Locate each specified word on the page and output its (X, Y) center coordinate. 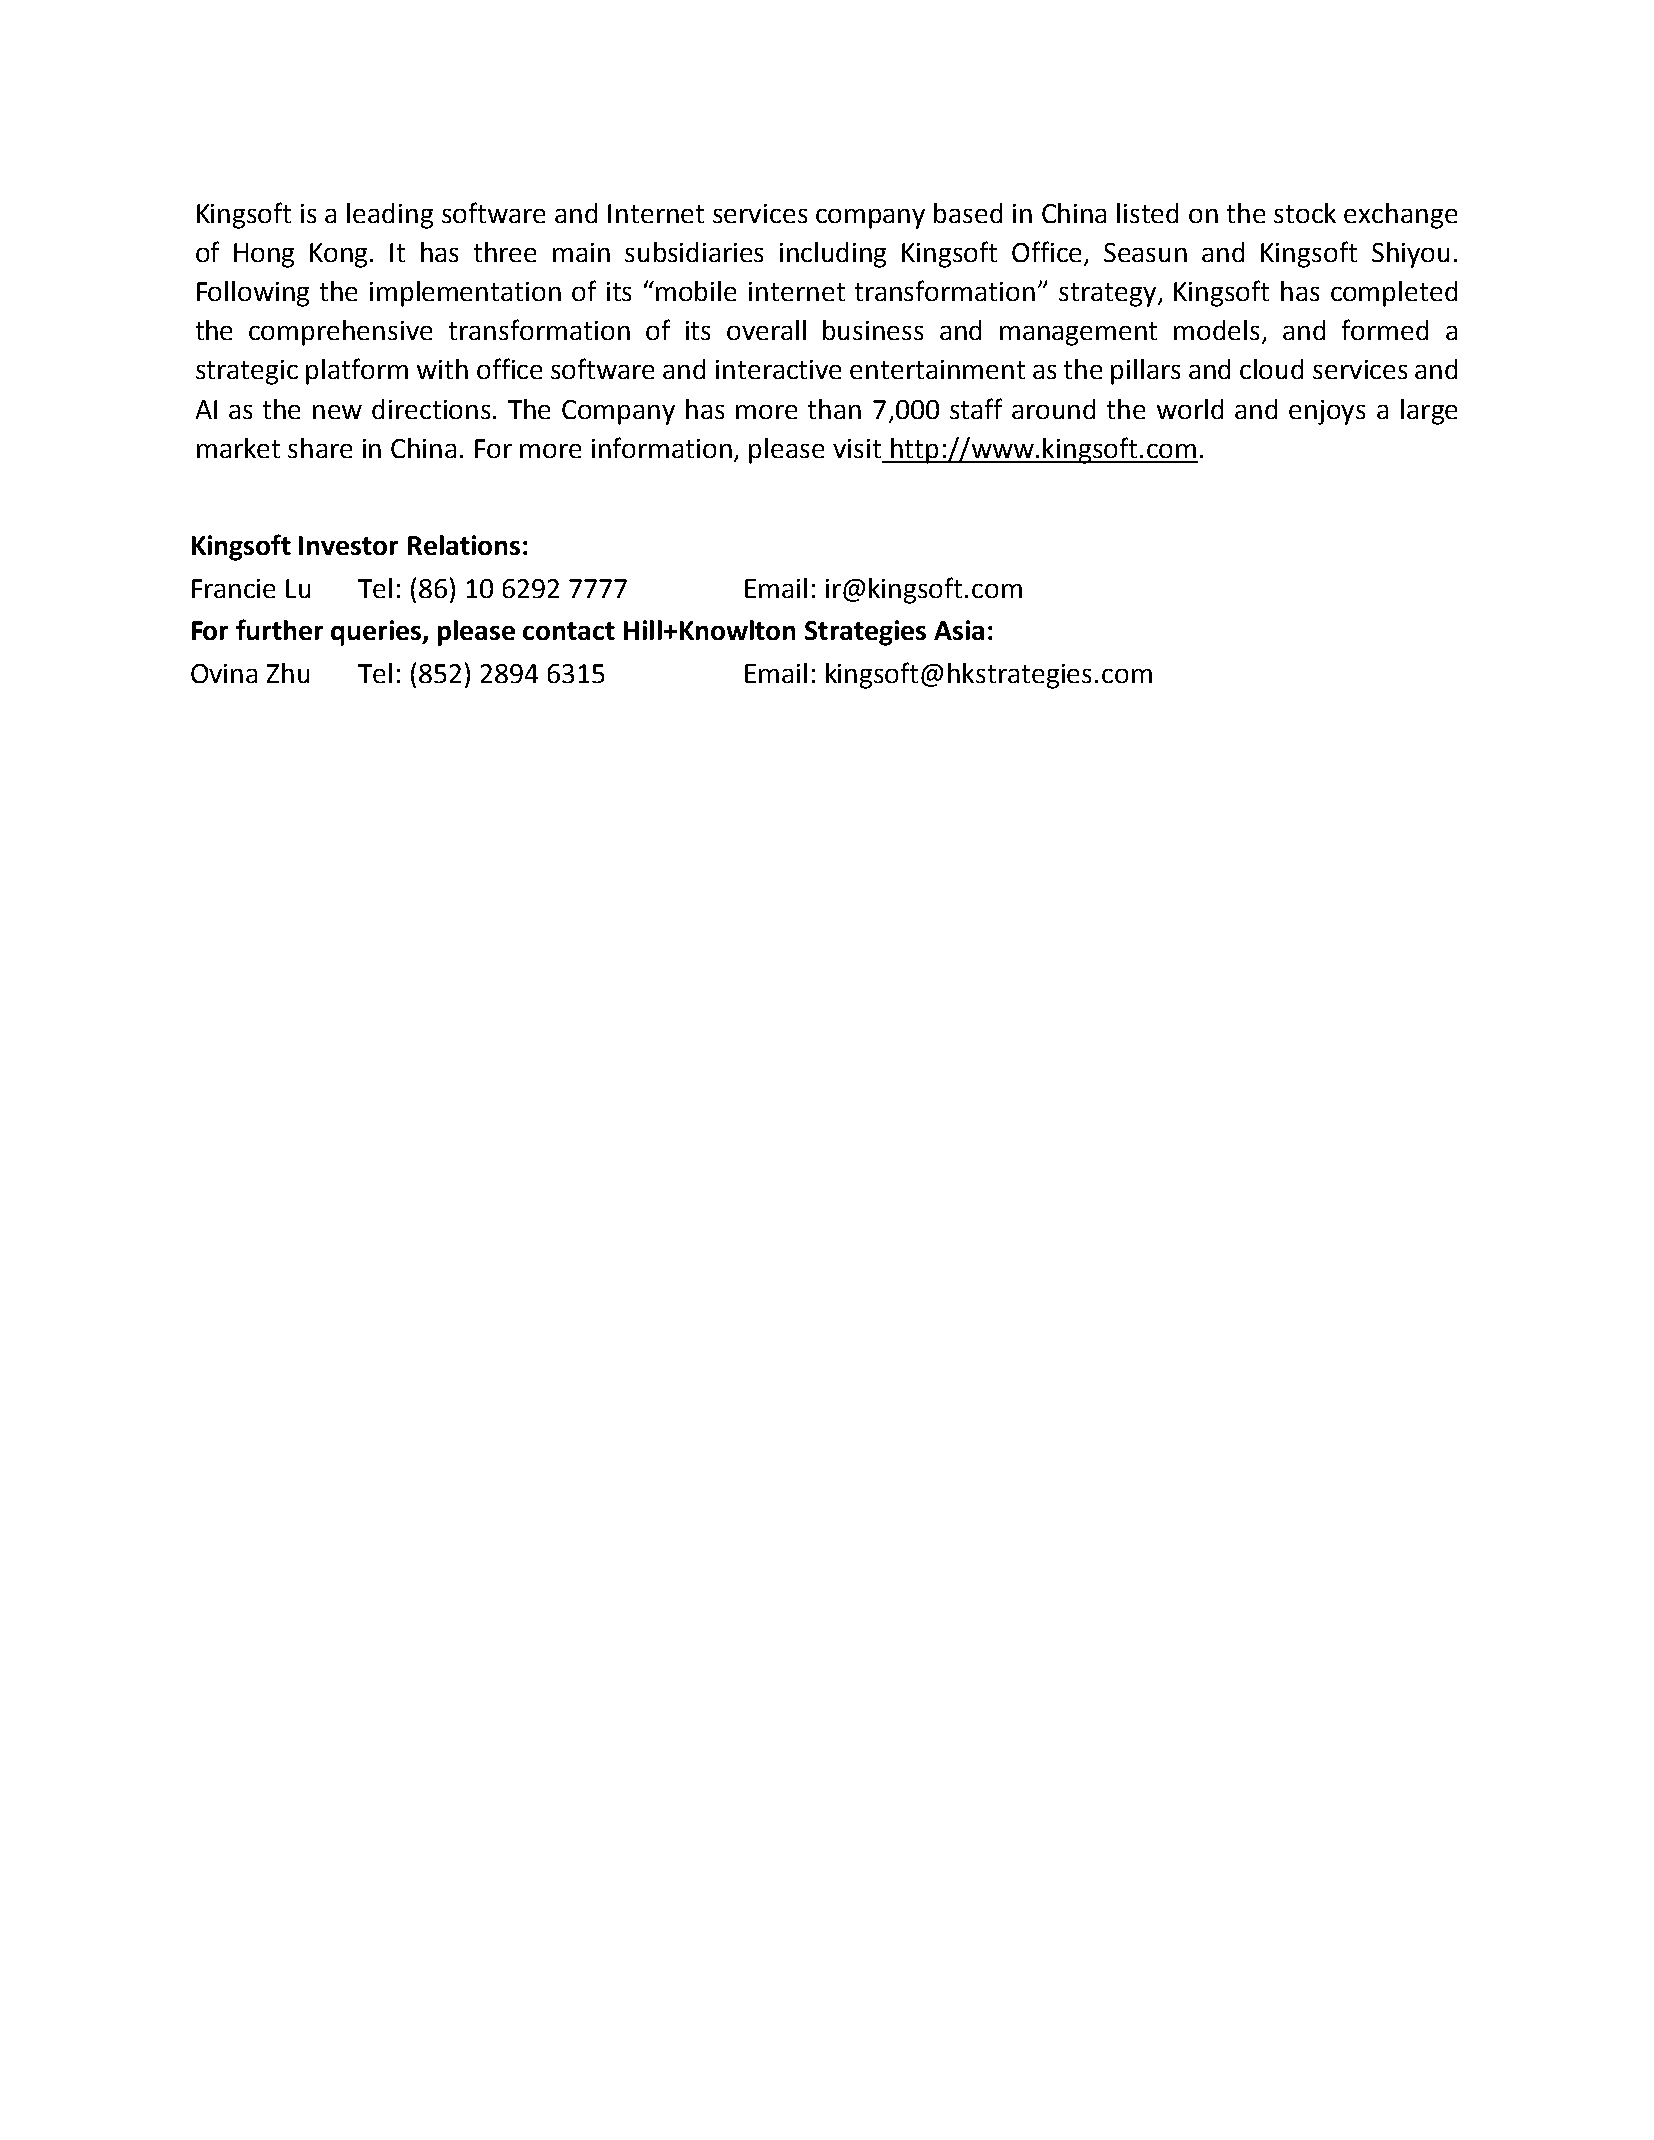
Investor (348, 545)
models (1218, 331)
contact (569, 631)
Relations (464, 545)
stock (1305, 213)
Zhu (288, 673)
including (833, 255)
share (320, 448)
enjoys (1327, 412)
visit (857, 448)
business (873, 330)
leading (390, 216)
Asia (959, 630)
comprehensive (340, 333)
